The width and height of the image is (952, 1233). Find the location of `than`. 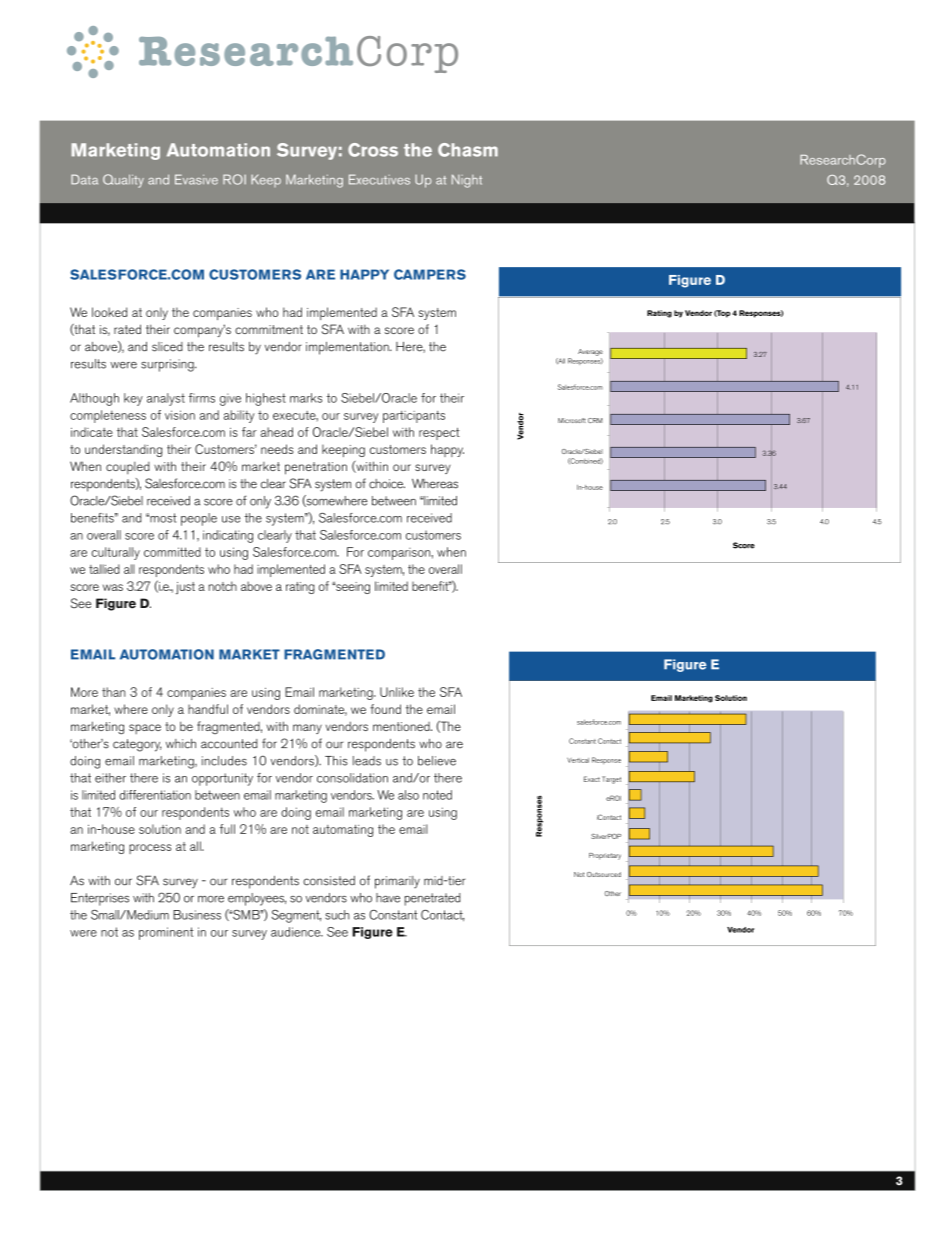

than is located at coordinates (113, 692).
